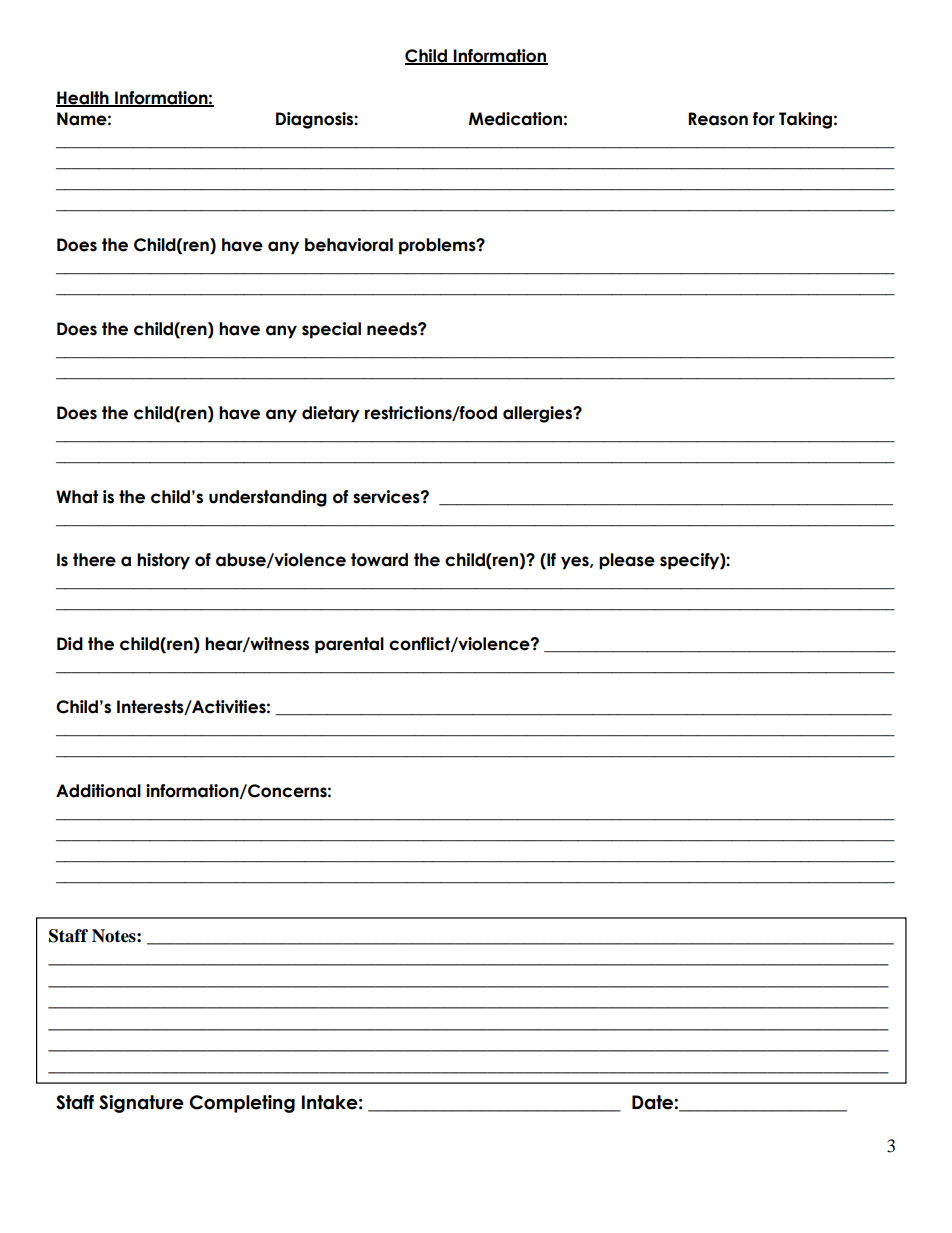  What do you see at coordinates (83, 99) in the image?
I see `Health` at bounding box center [83, 99].
